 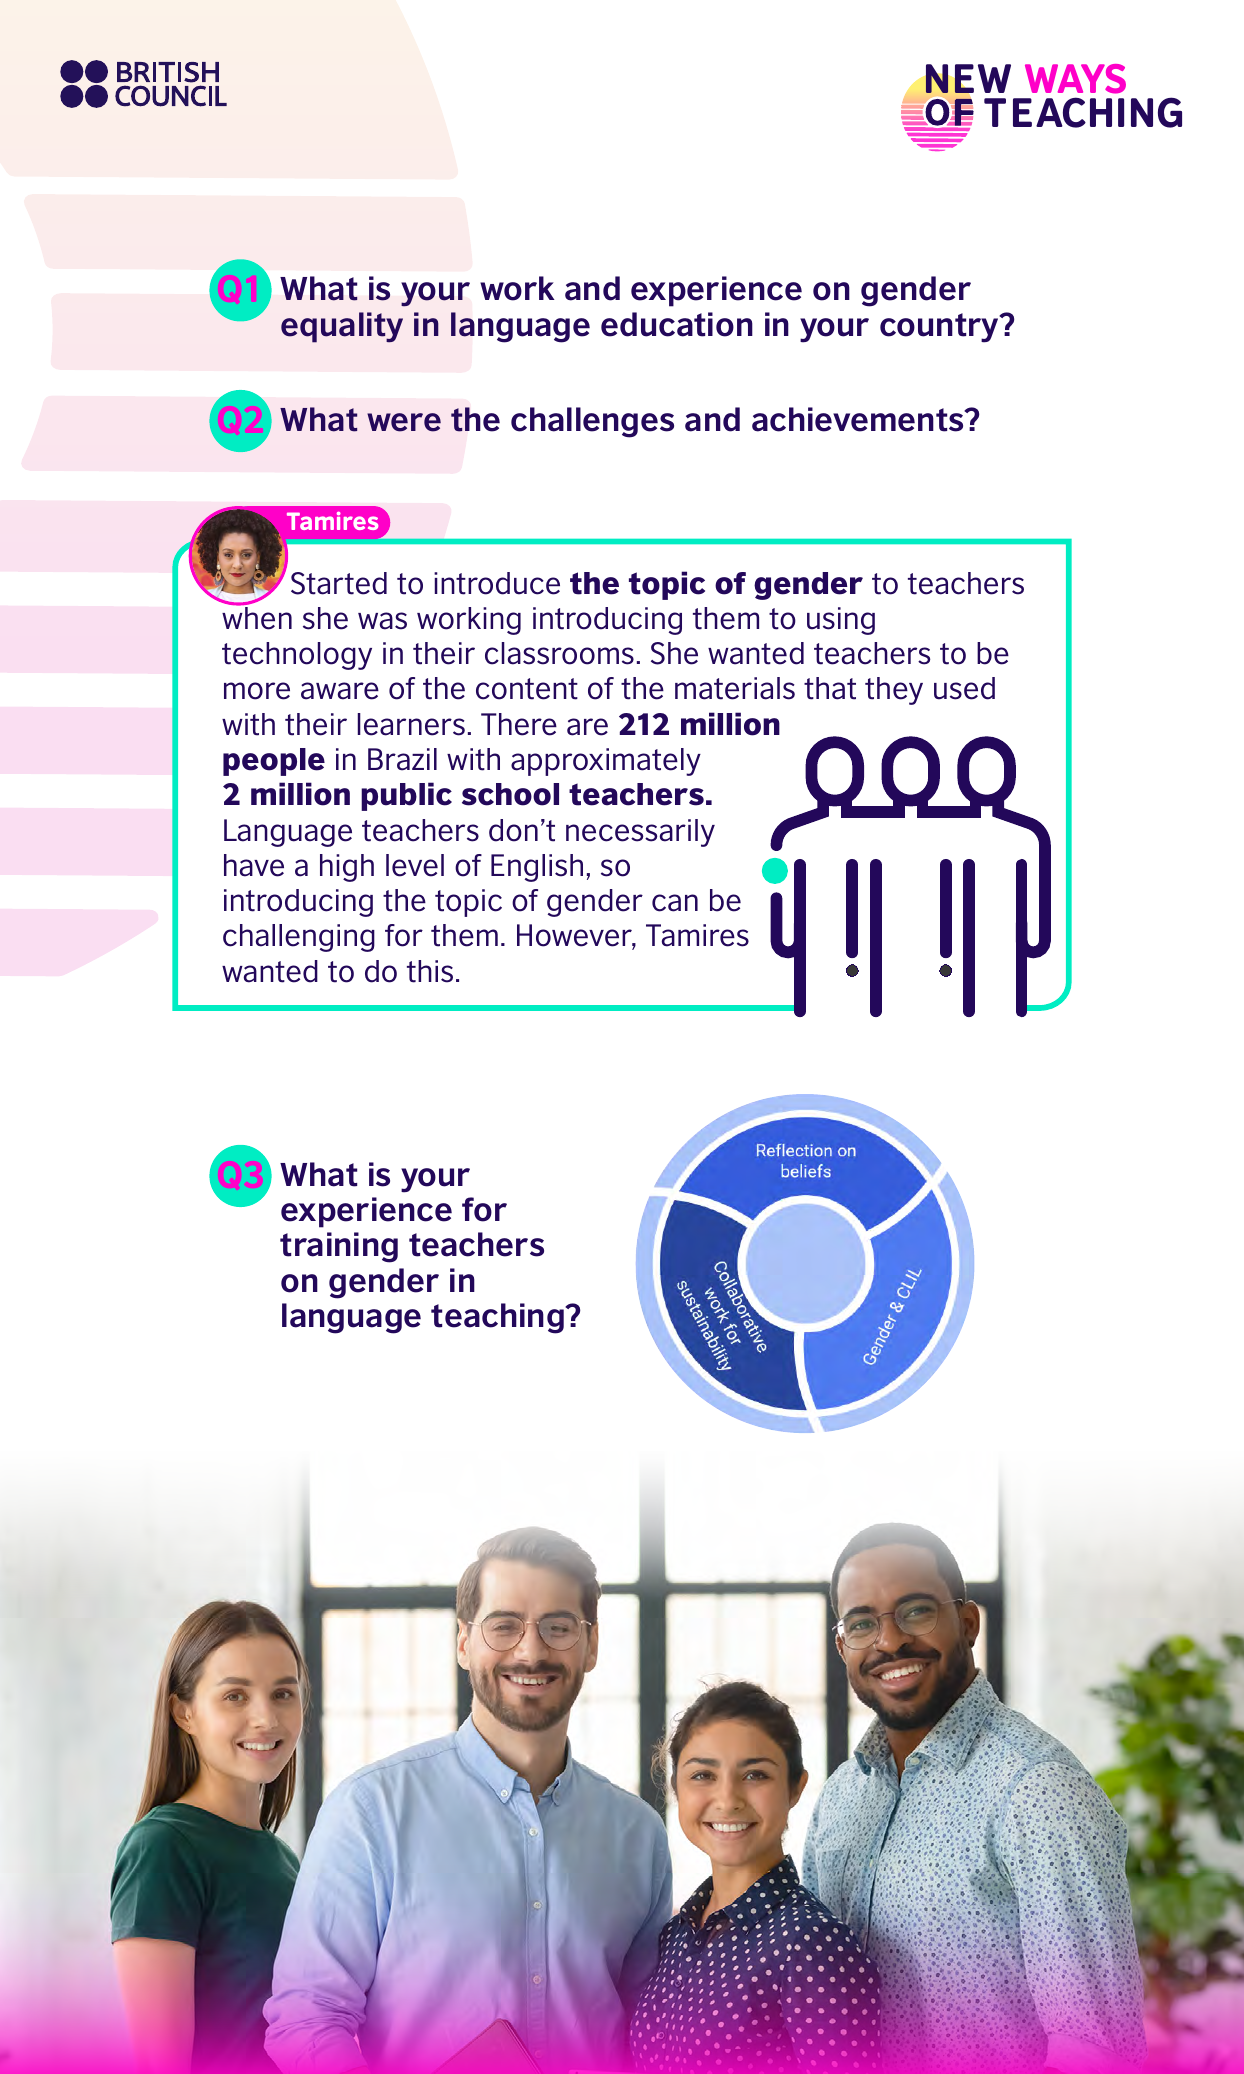 I want to click on challenges, so click(x=592, y=422).
